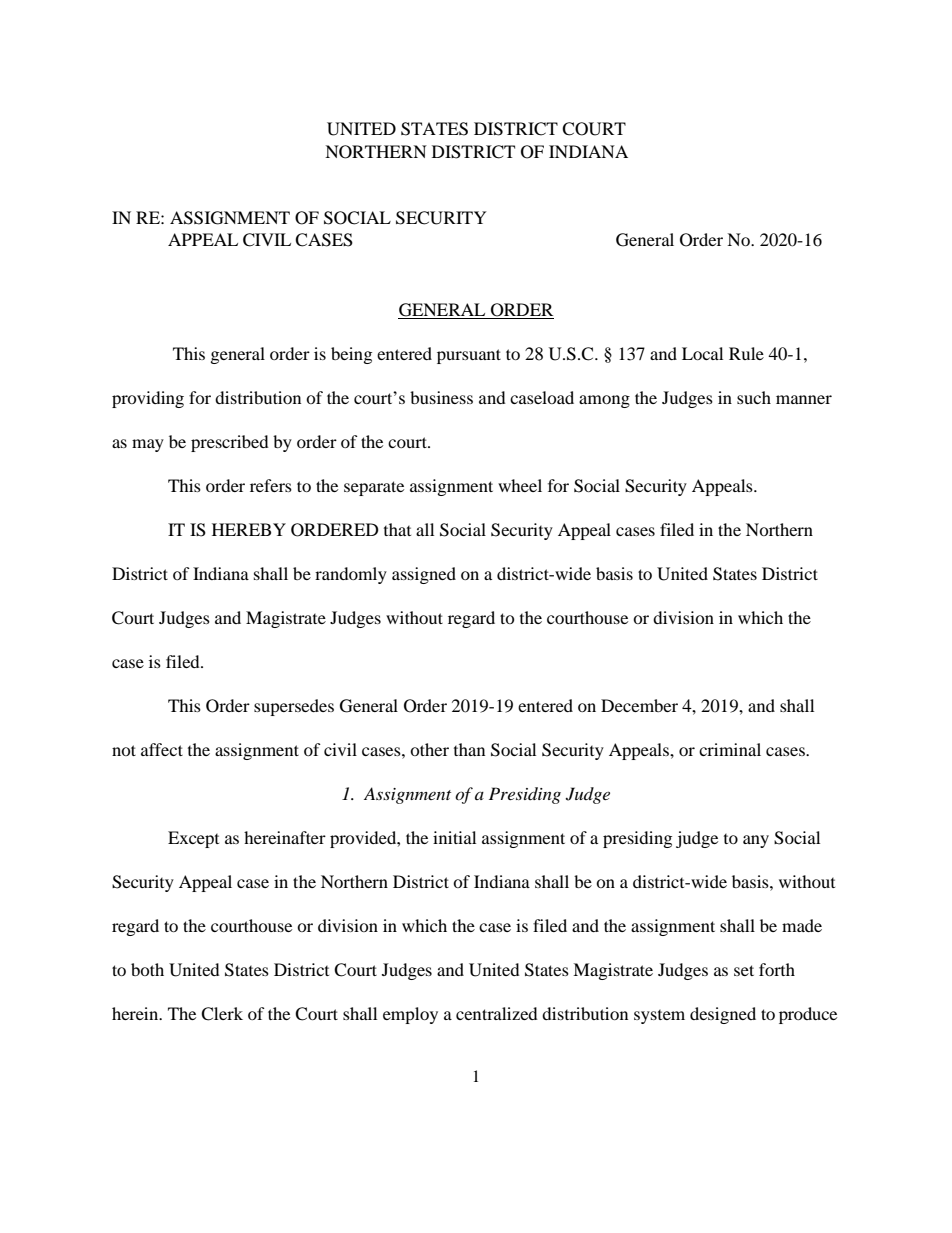 The image size is (952, 1233). What do you see at coordinates (756, 841) in the screenshot?
I see `any` at bounding box center [756, 841].
